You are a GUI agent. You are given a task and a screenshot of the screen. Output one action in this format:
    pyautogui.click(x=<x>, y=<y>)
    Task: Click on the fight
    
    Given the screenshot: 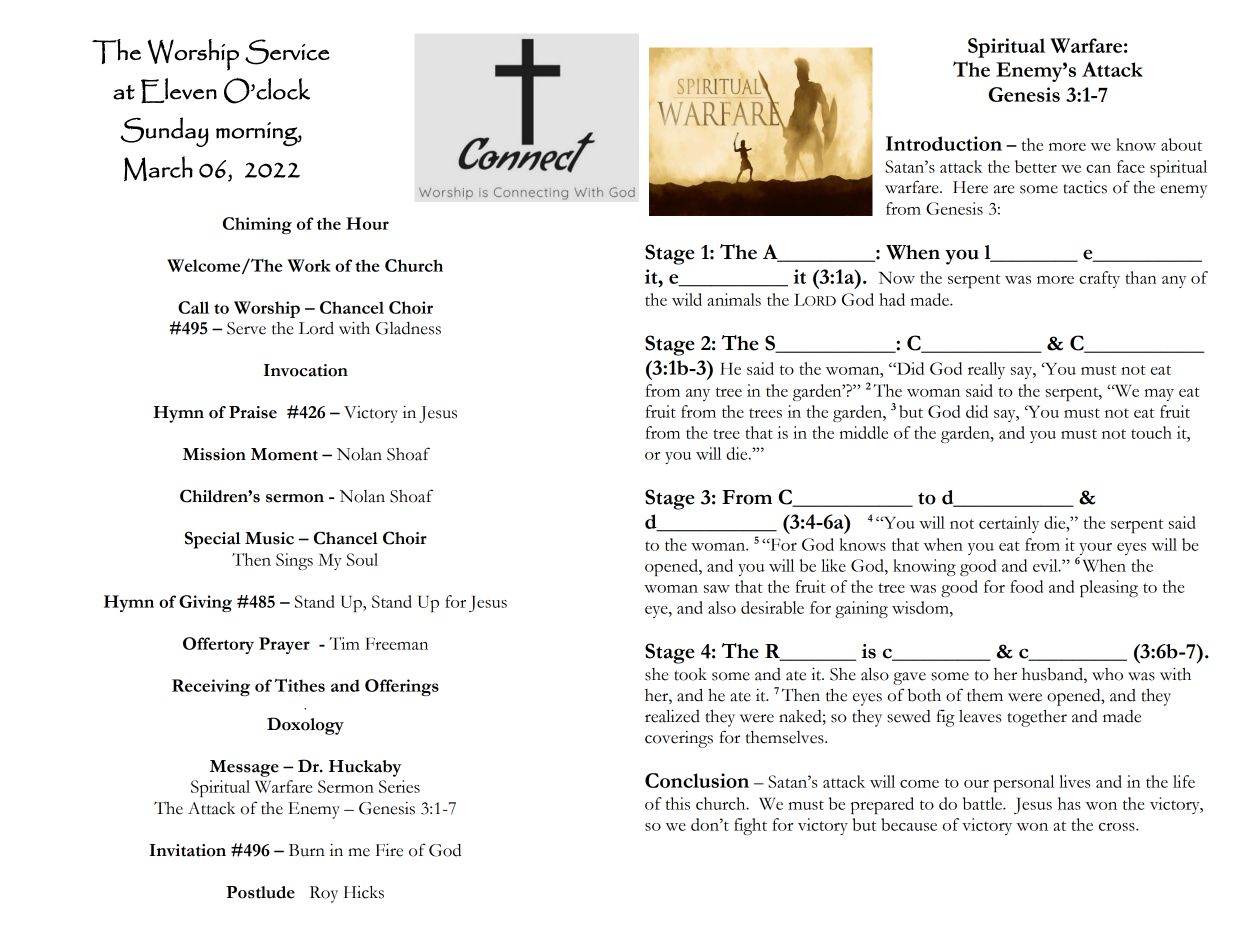 What is the action you would take?
    pyautogui.click(x=750, y=826)
